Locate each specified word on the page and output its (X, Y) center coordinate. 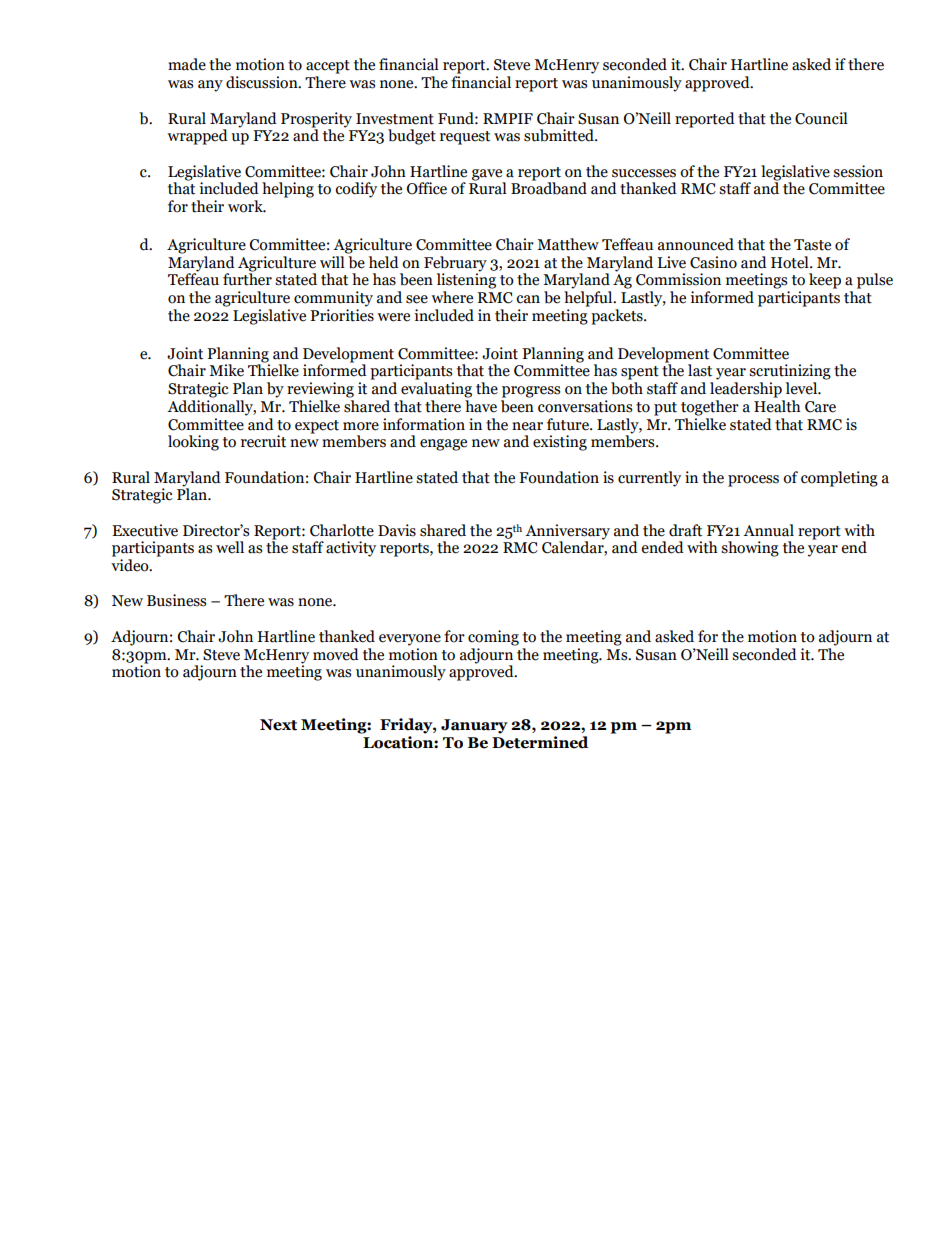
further (247, 278)
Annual (768, 530)
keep (825, 281)
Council (821, 118)
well (230, 547)
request (465, 138)
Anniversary (567, 532)
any (210, 86)
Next (278, 725)
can (528, 299)
